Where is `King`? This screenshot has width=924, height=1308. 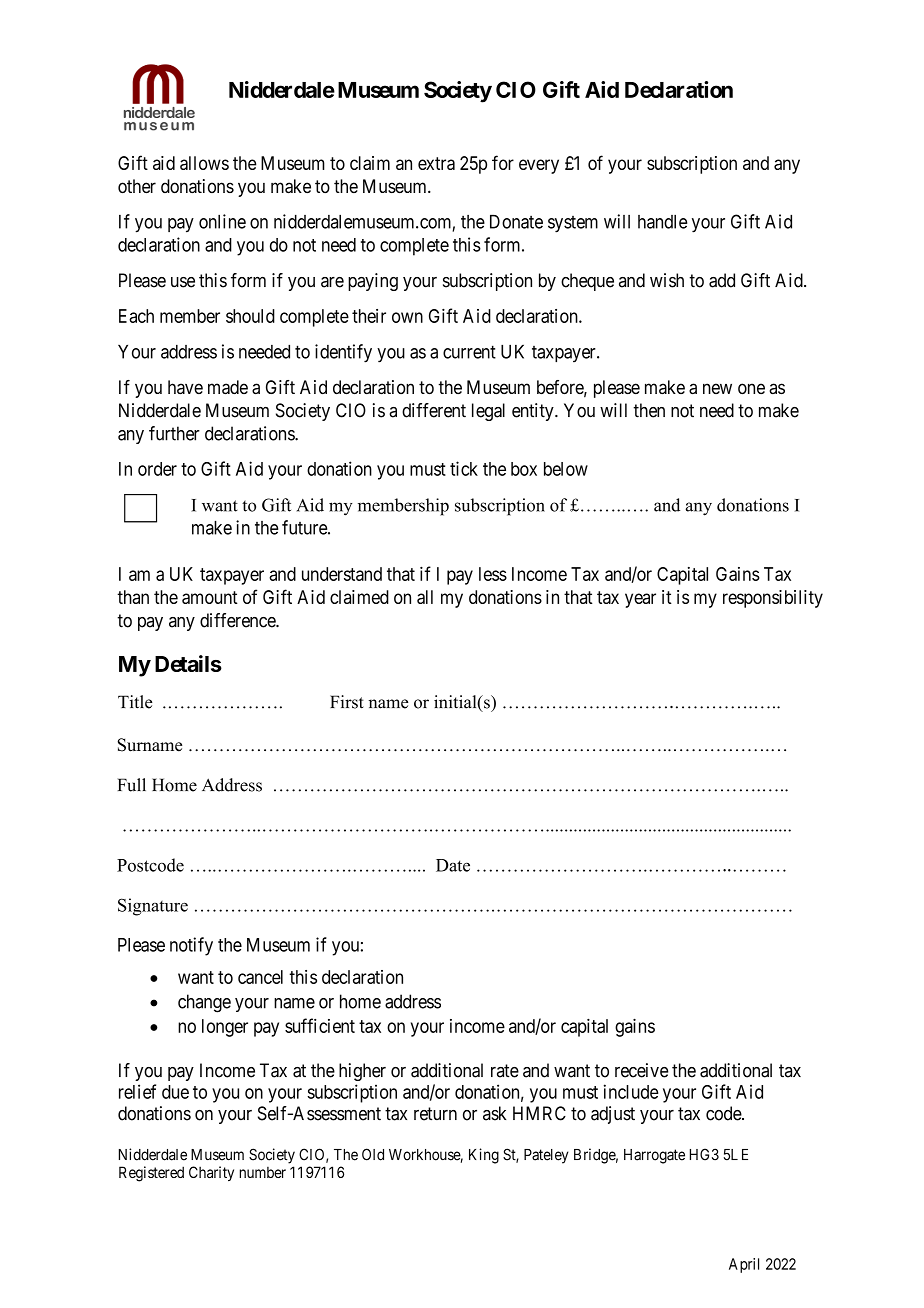 King is located at coordinates (484, 1156).
